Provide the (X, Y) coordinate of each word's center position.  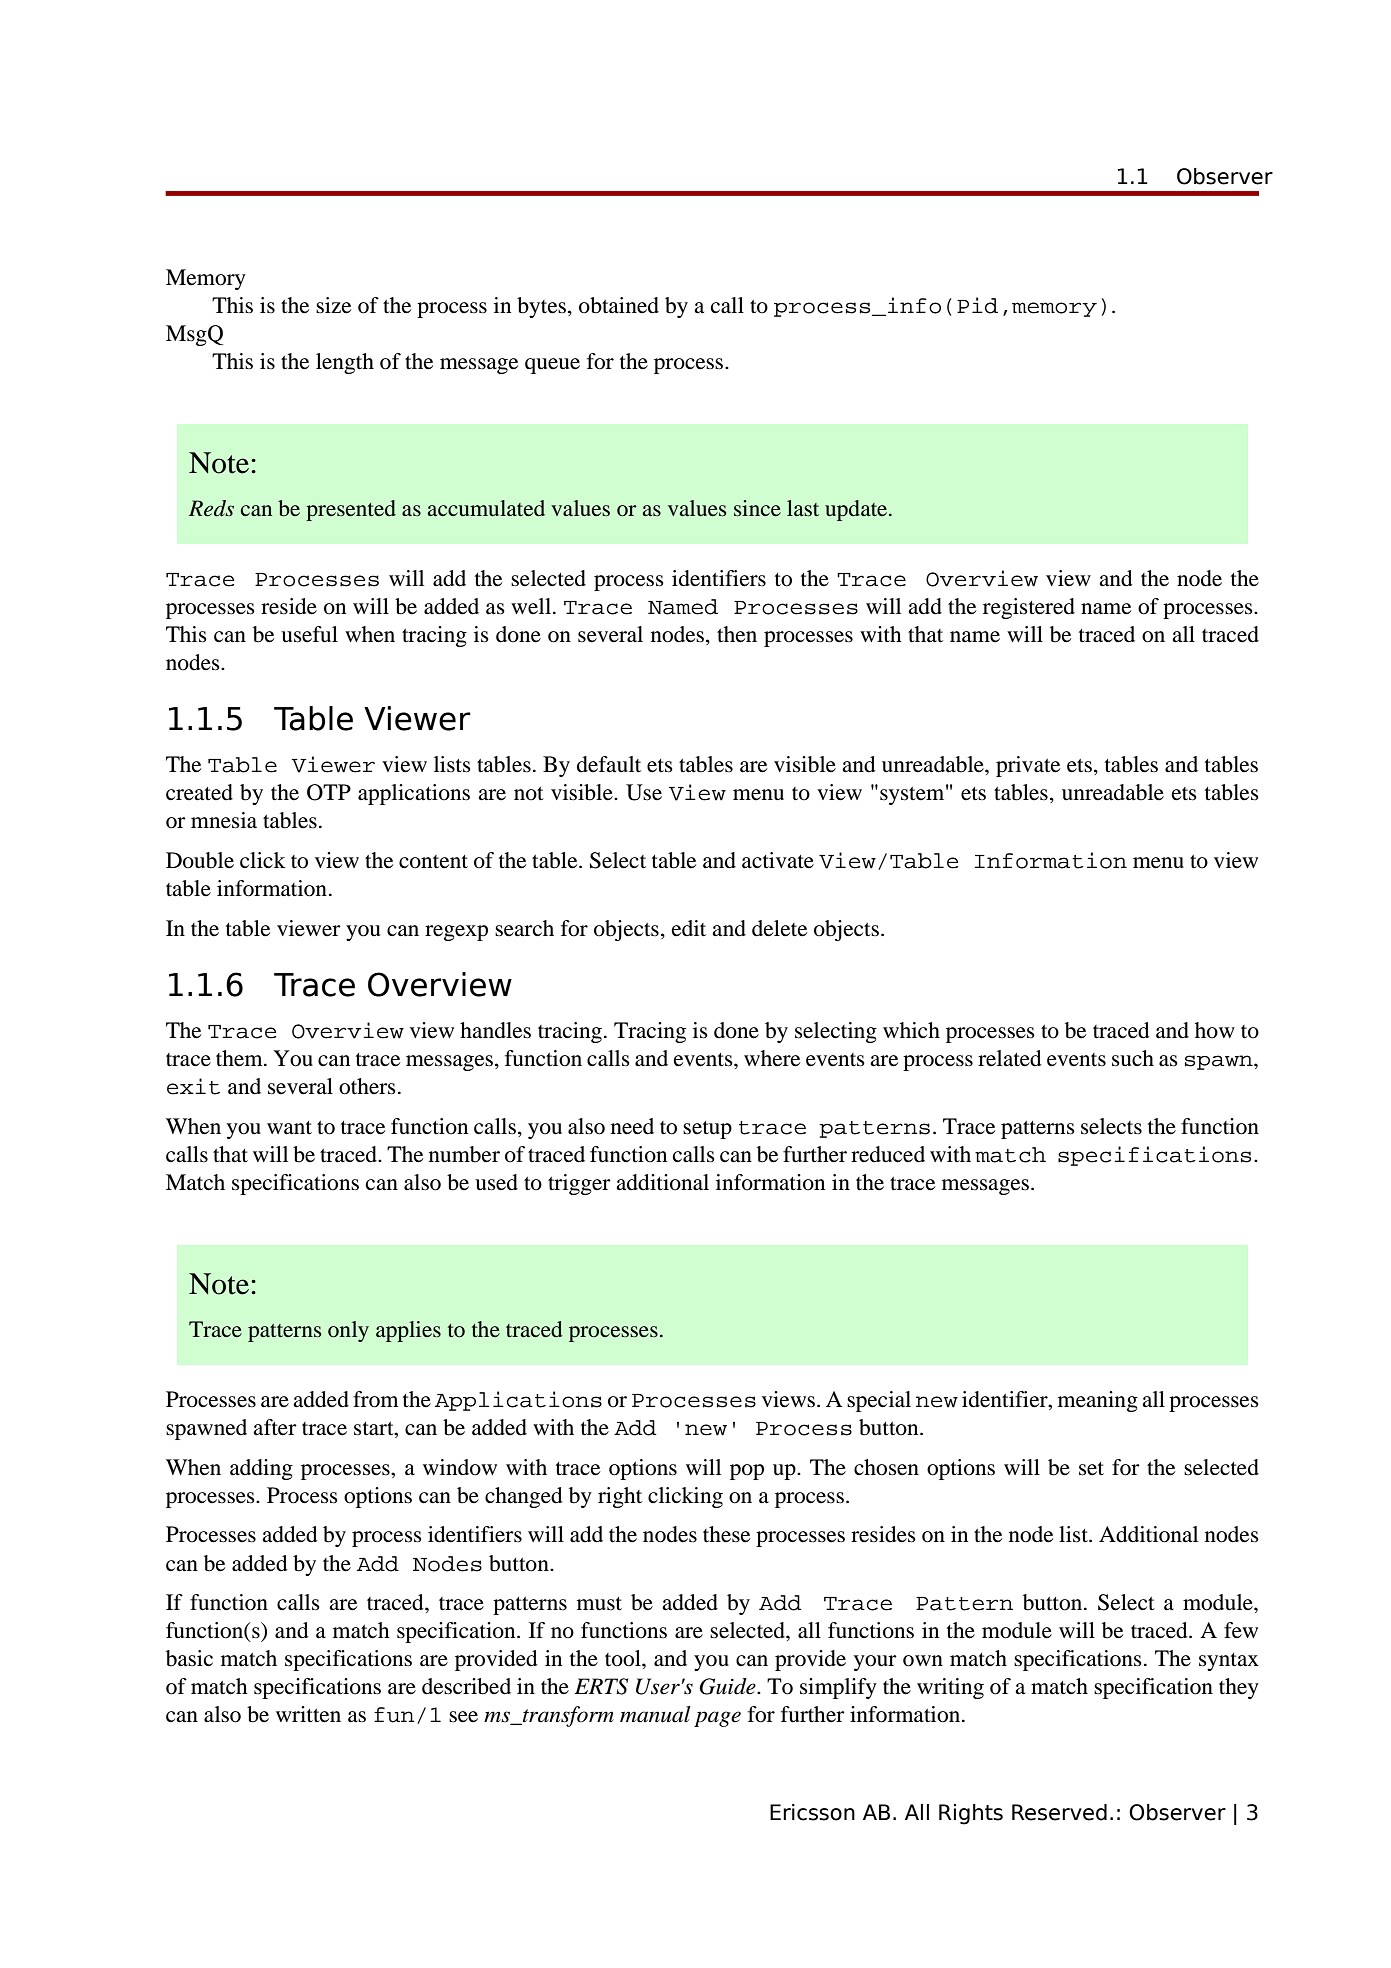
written (308, 1714)
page (717, 1719)
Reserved (1059, 1812)
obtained (619, 305)
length (345, 363)
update (857, 510)
